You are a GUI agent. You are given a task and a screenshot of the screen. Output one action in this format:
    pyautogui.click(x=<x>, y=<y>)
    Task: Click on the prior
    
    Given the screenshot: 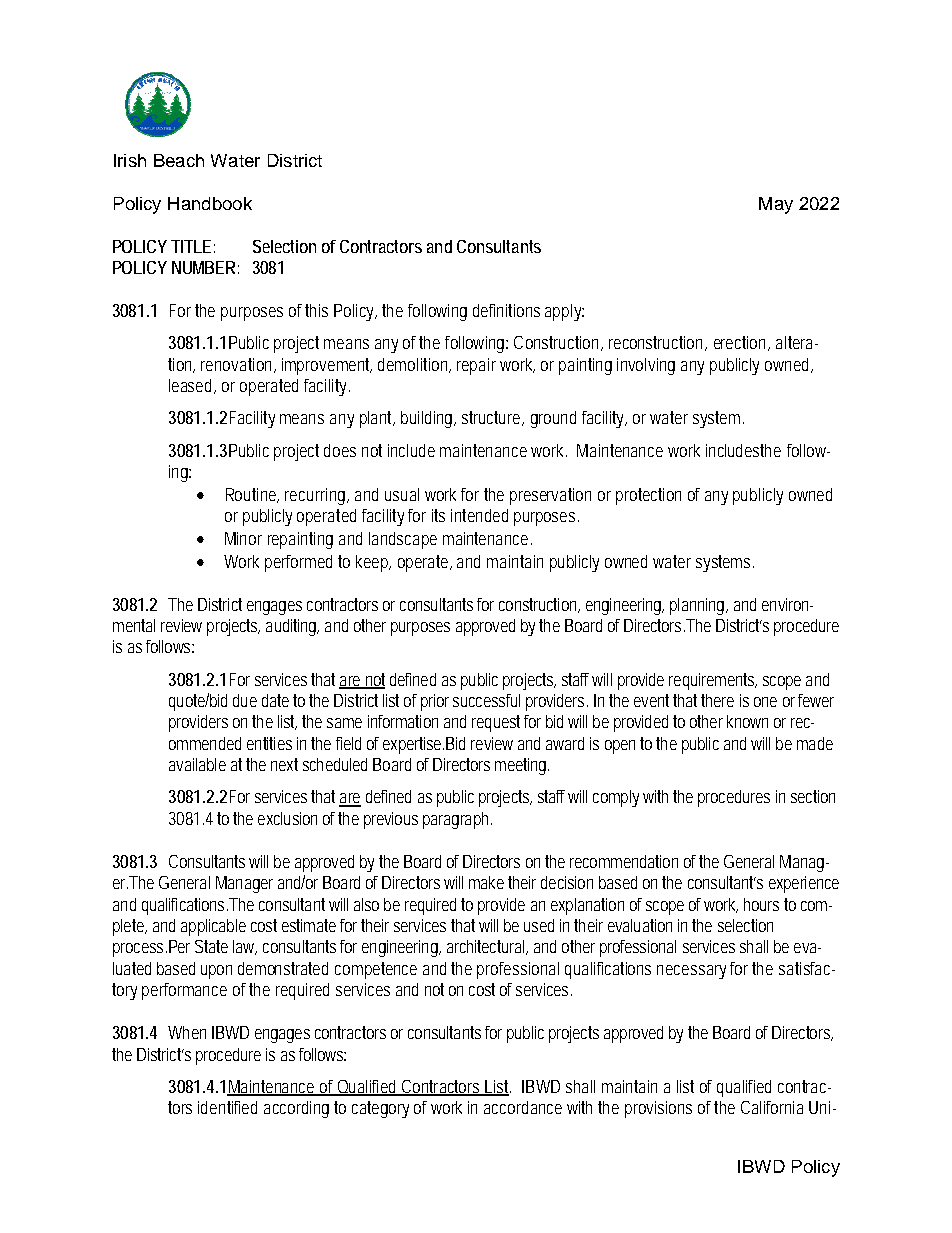 What is the action you would take?
    pyautogui.click(x=435, y=702)
